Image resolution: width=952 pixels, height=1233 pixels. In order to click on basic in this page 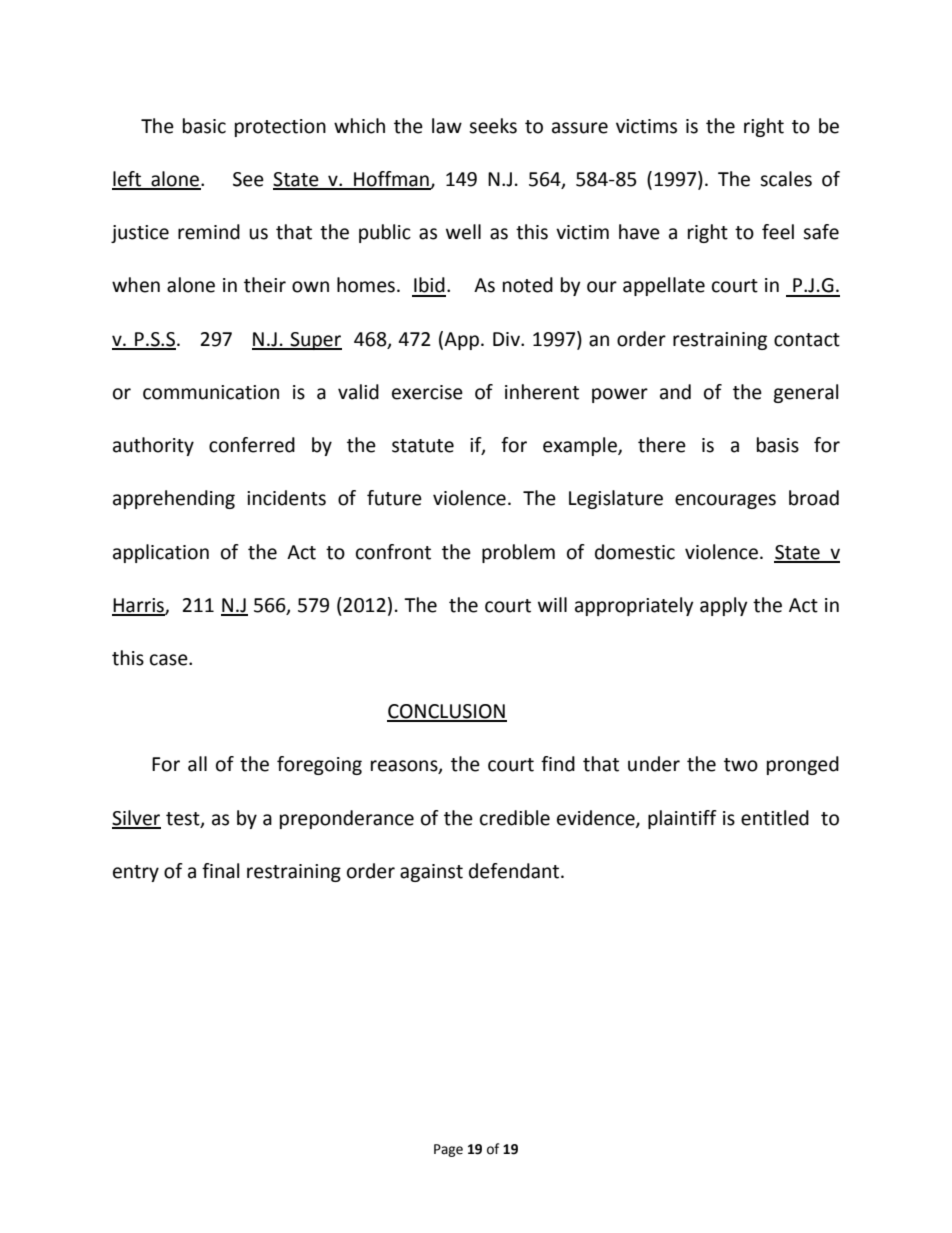, I will do `click(204, 126)`.
